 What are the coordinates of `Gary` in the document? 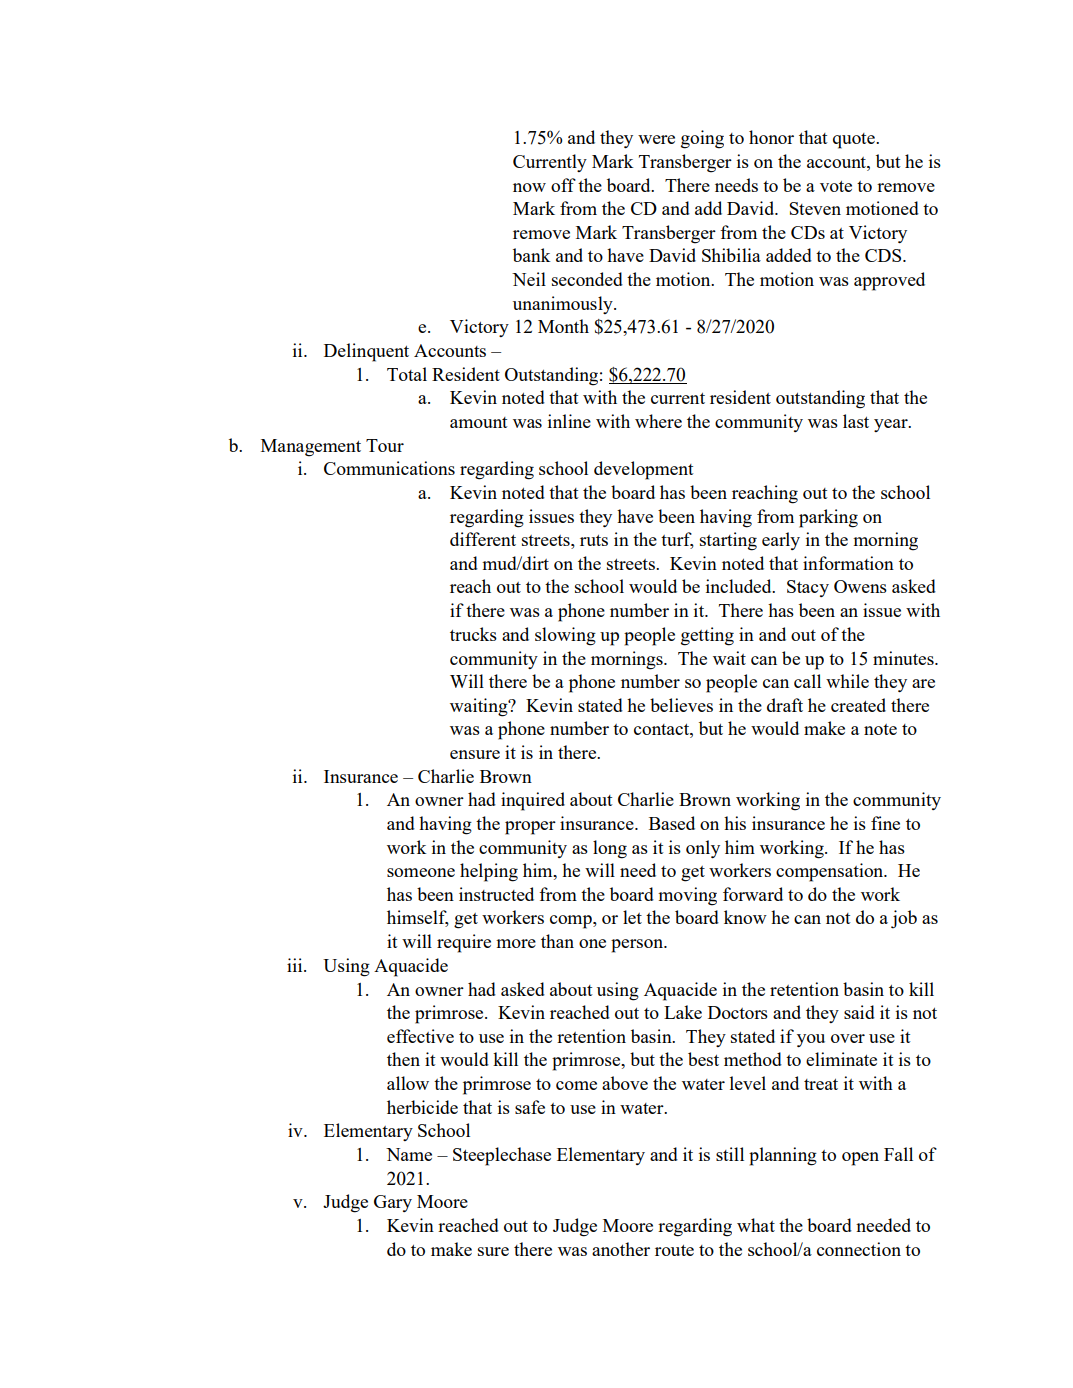 It's located at (393, 1203).
